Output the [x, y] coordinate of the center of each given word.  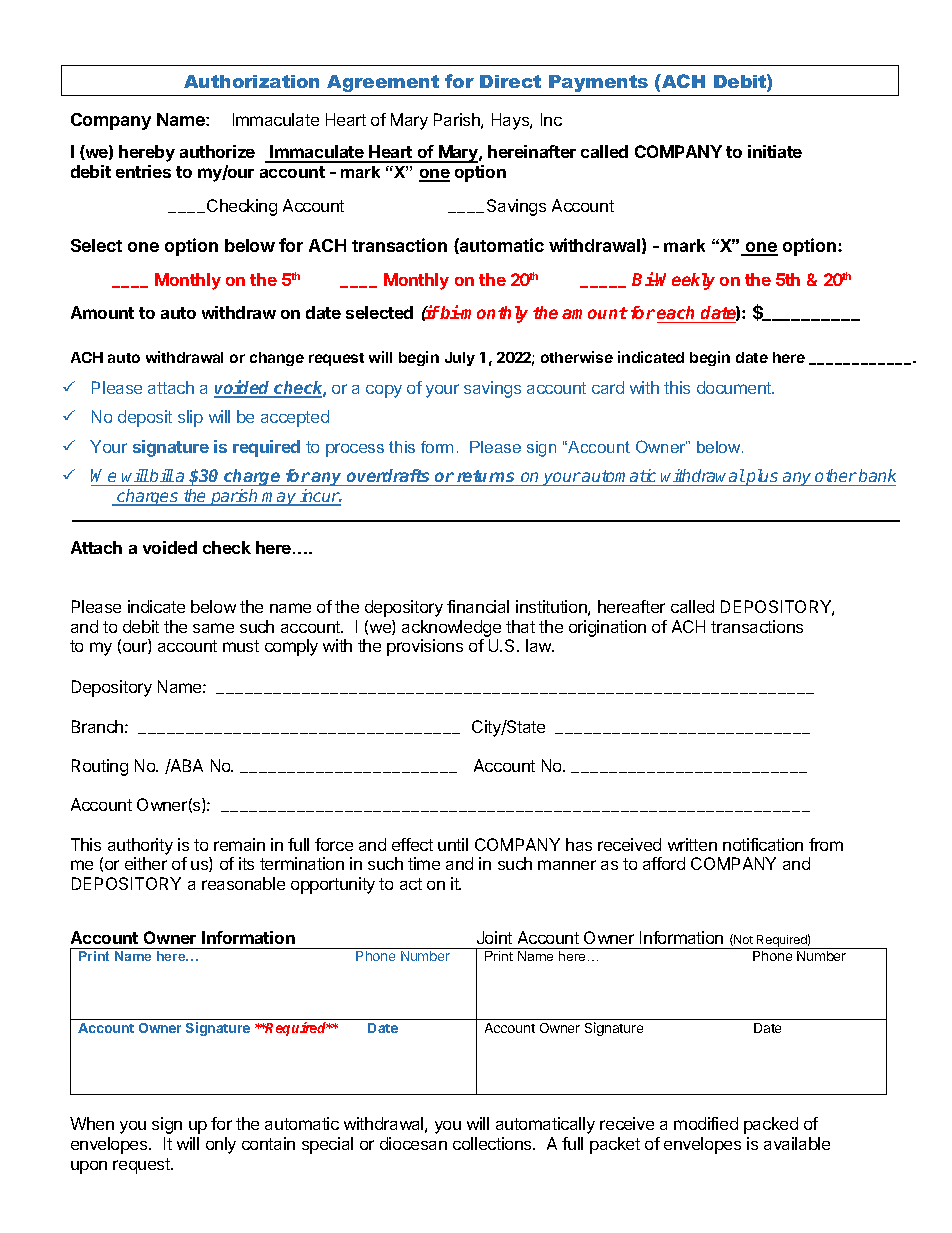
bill [161, 477]
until [453, 844]
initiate [775, 151]
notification [763, 844]
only [221, 1145]
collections [493, 1143]
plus [762, 477]
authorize [217, 151]
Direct [510, 81]
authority [140, 846]
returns [486, 478]
